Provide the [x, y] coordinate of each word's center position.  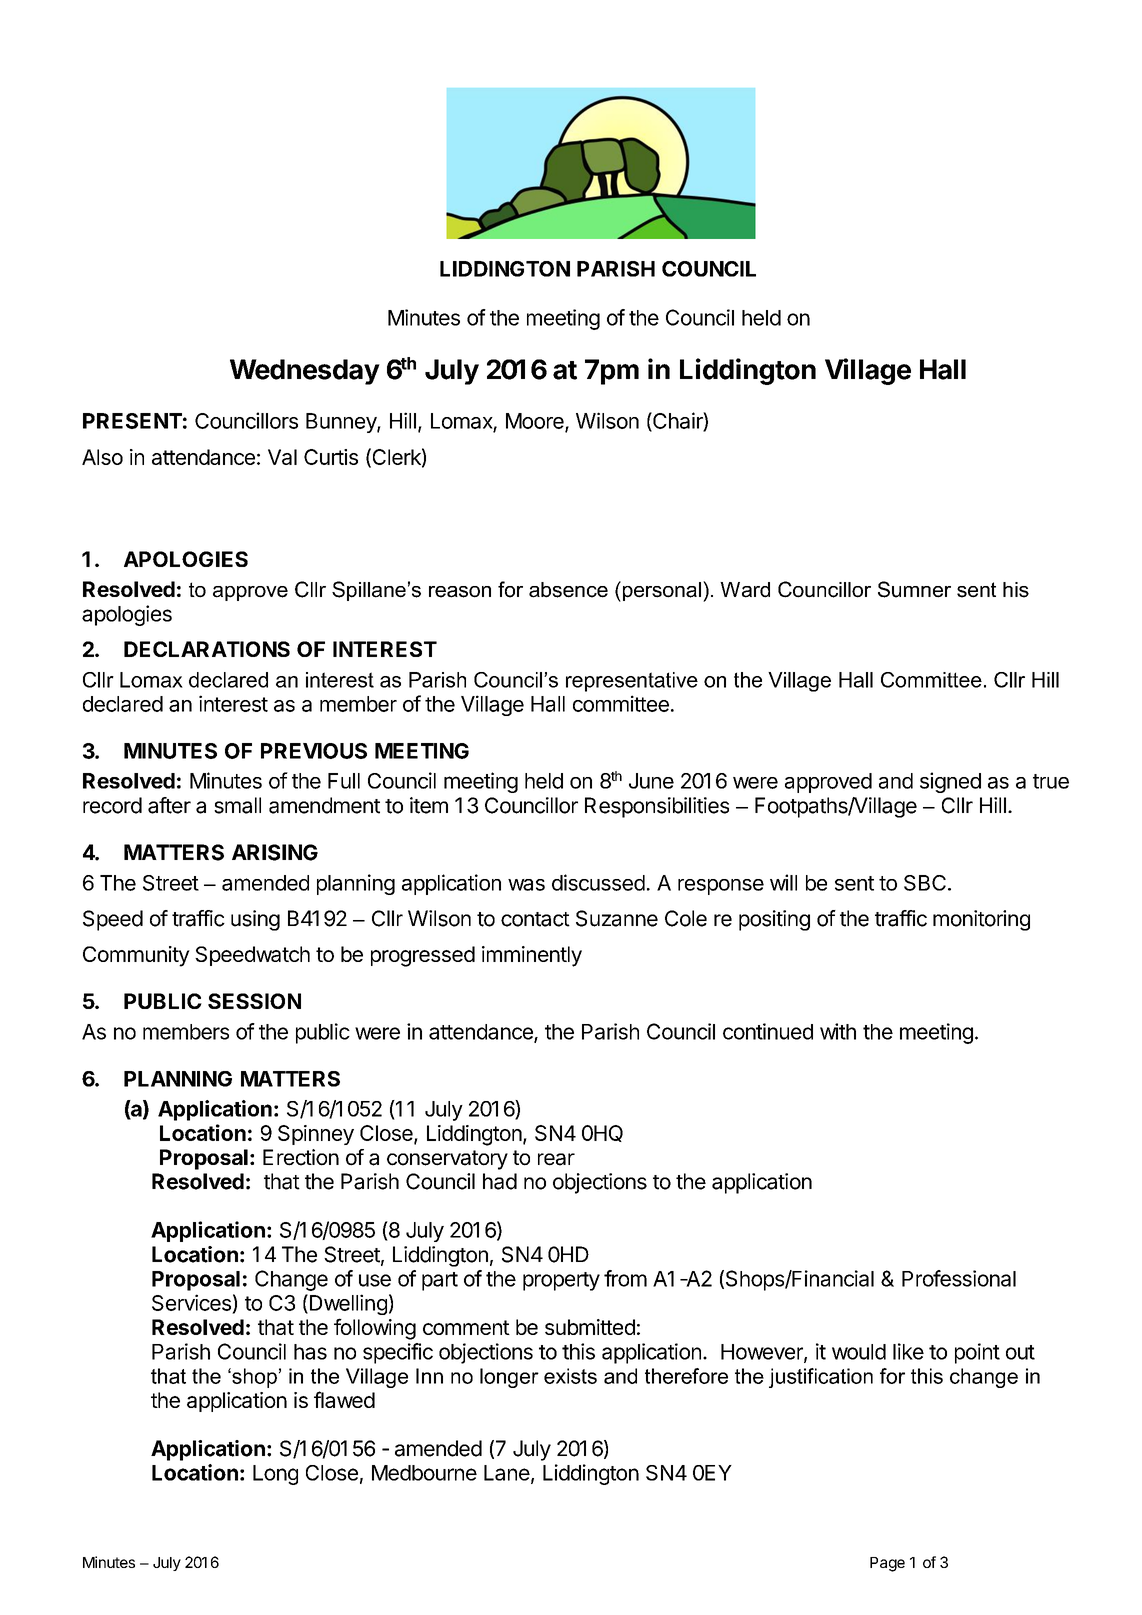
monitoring [981, 920]
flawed [344, 1399]
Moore [536, 422]
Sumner [914, 589]
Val [282, 457]
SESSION [254, 1001]
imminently [532, 956]
